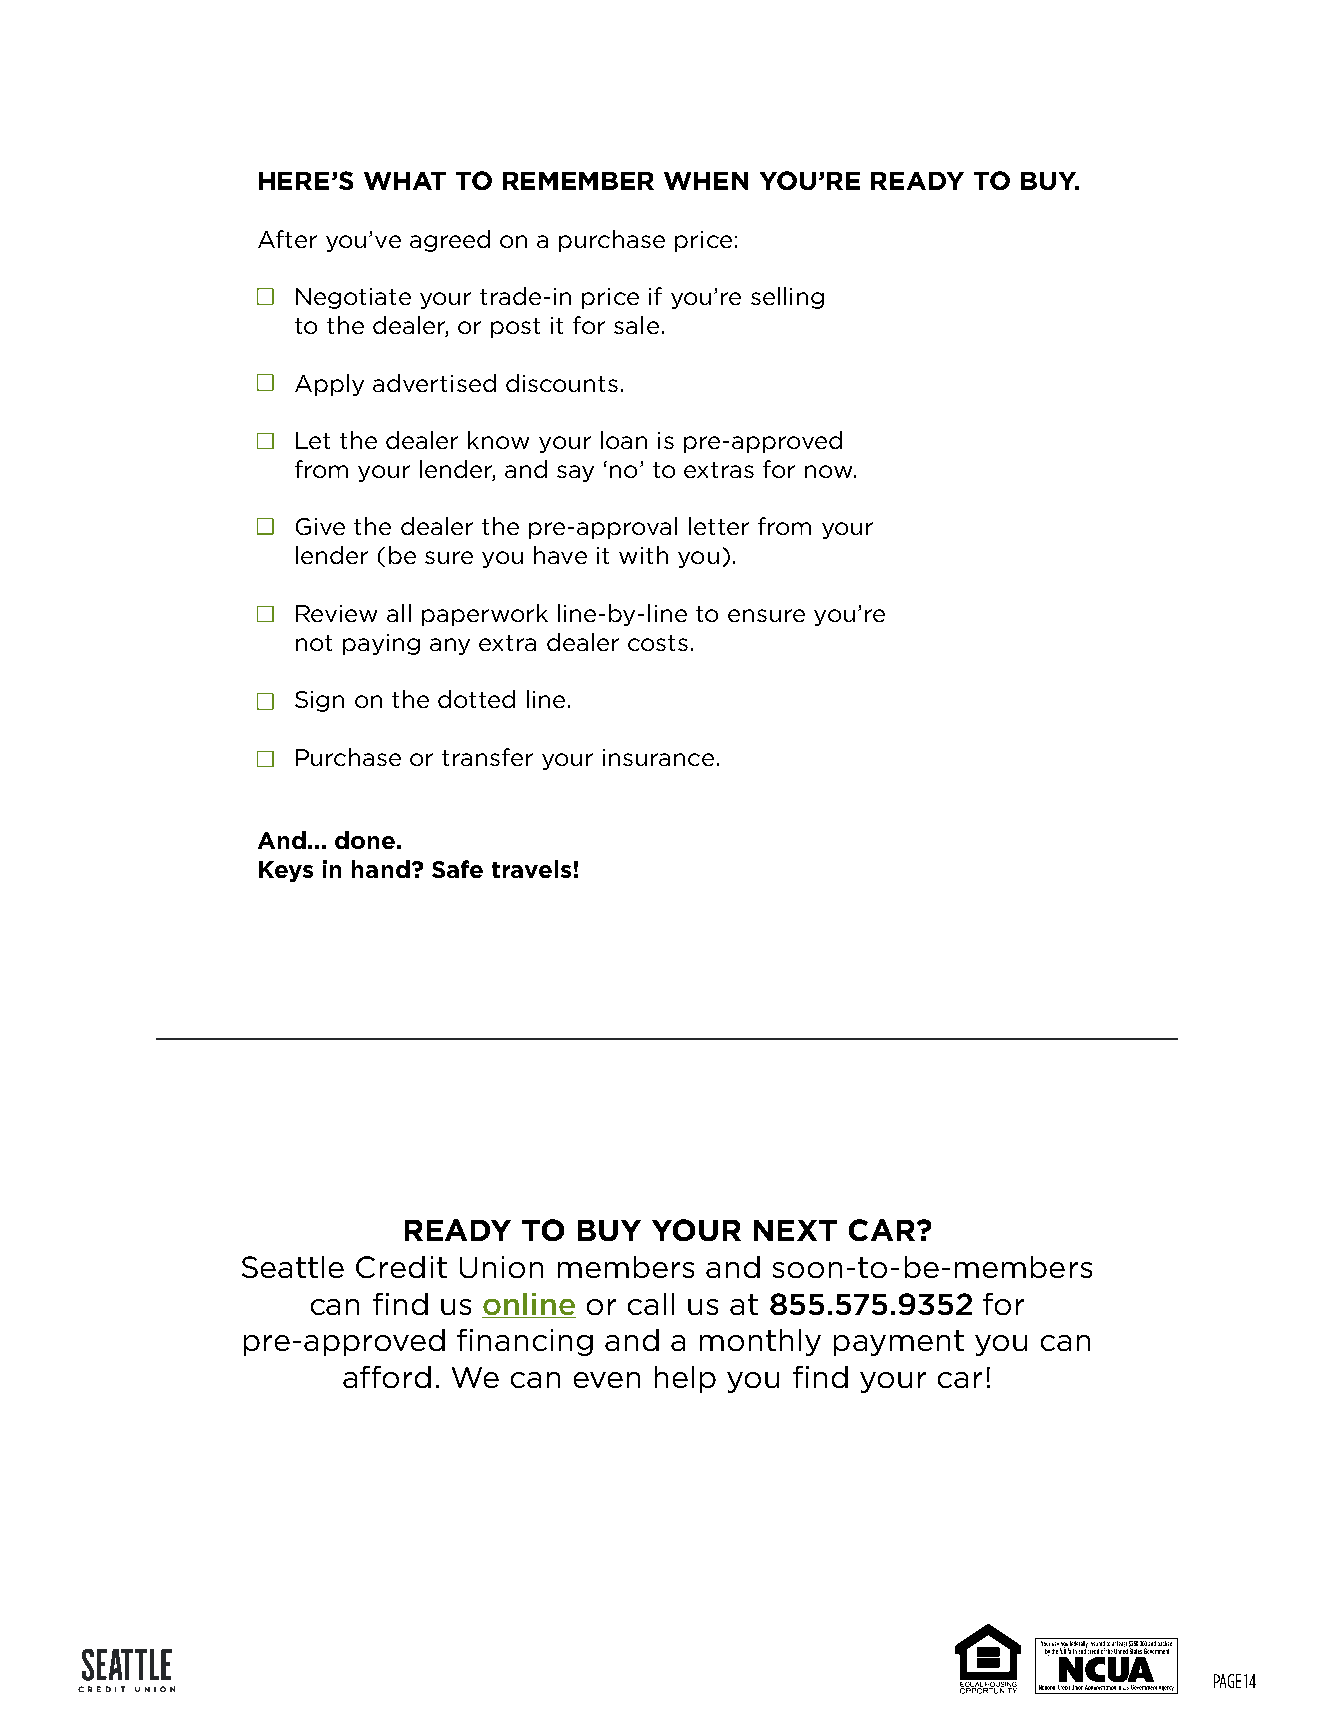 This page has width=1334, height=1727. I want to click on afford, so click(387, 1377).
